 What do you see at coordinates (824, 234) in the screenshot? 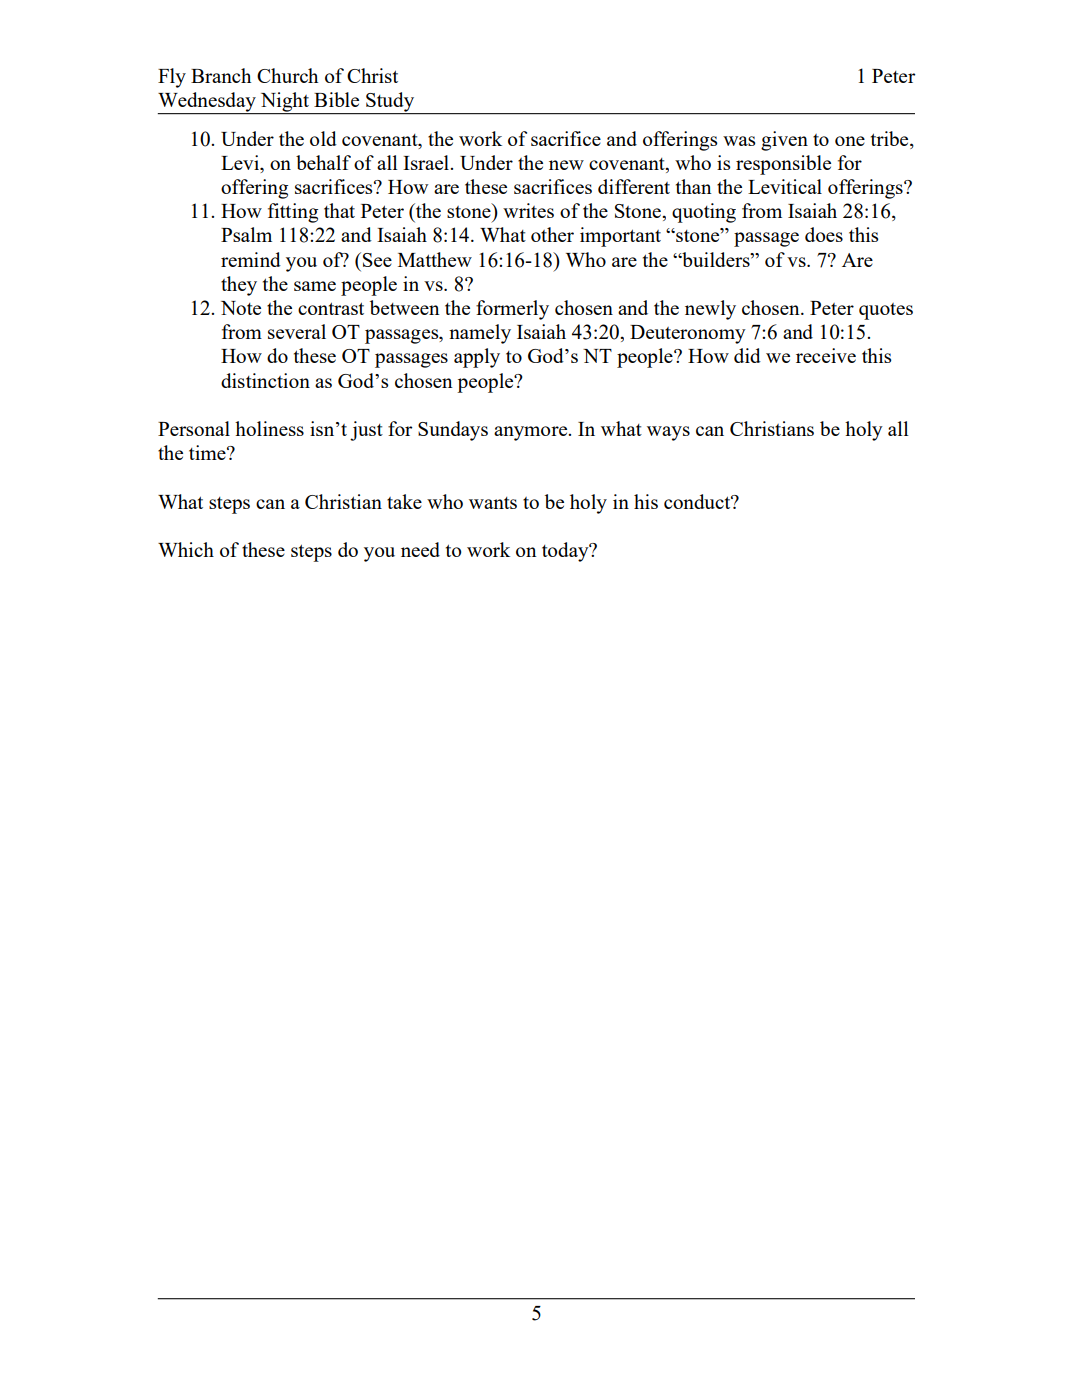
I see `does` at bounding box center [824, 234].
